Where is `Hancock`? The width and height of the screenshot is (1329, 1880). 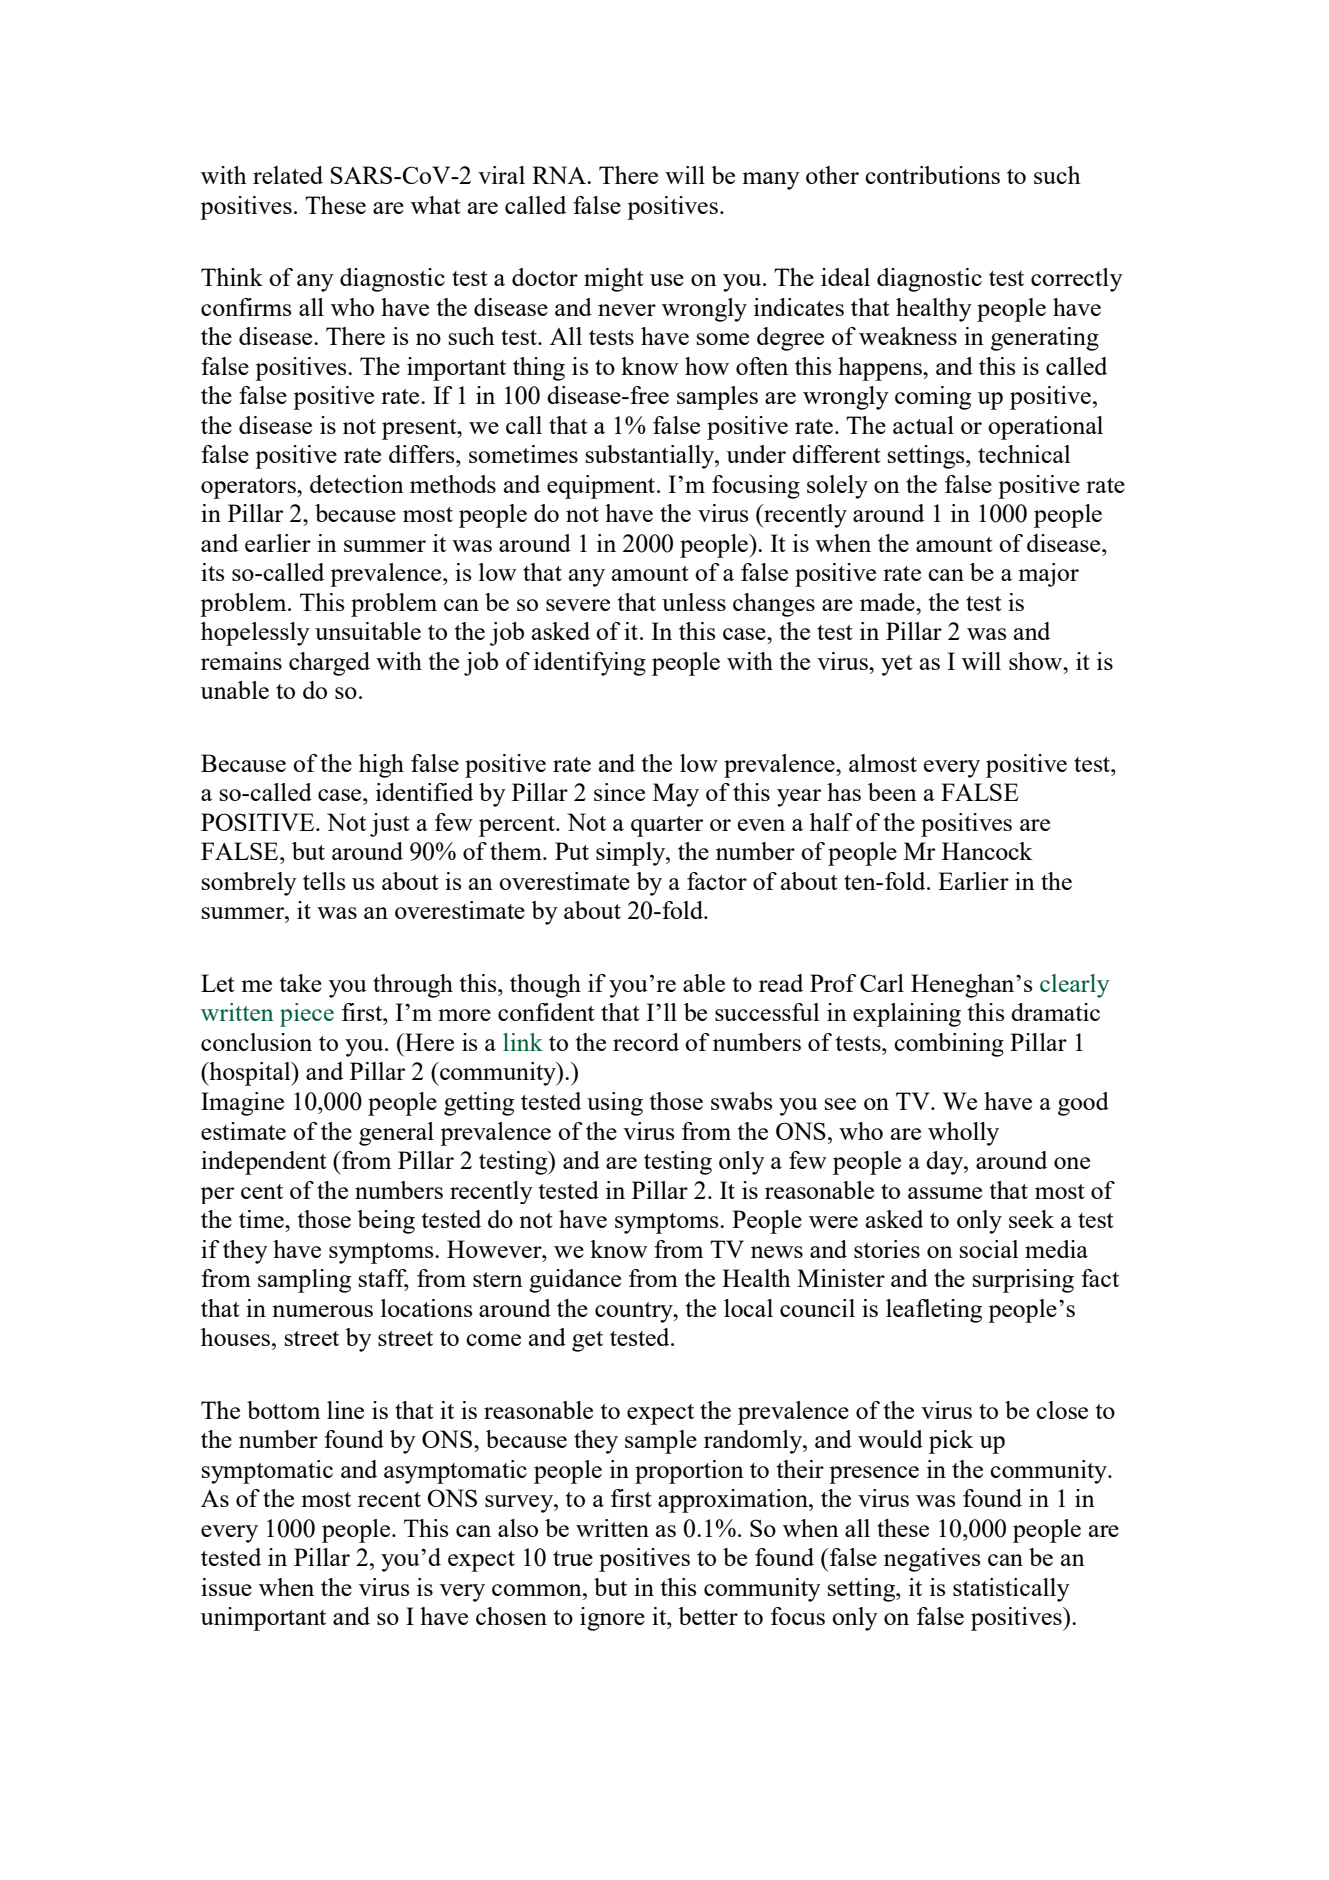 Hancock is located at coordinates (987, 851).
